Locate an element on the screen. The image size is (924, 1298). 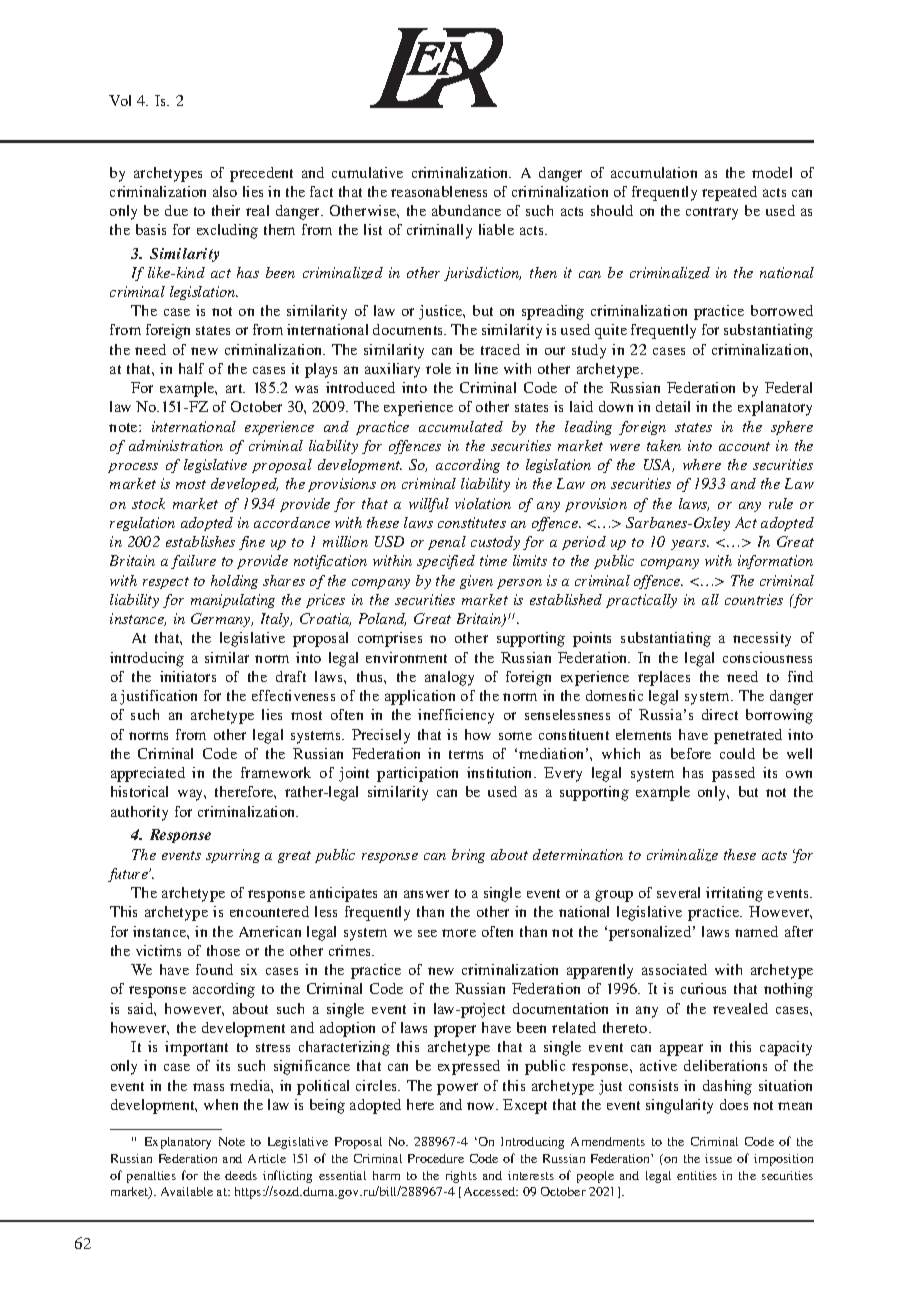
specified is located at coordinates (446, 562).
